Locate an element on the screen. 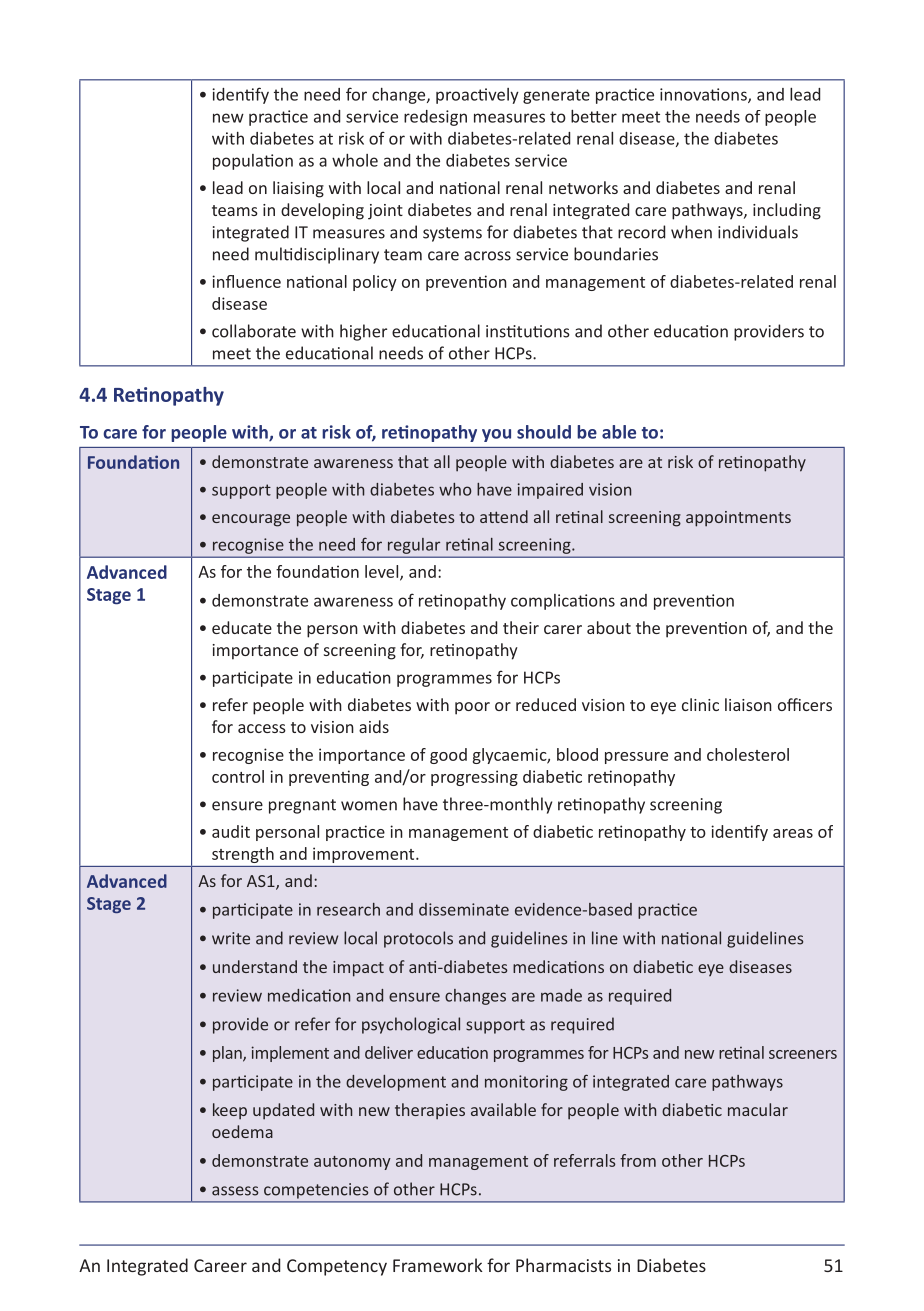 This screenshot has width=924, height=1311. competencies is located at coordinates (316, 1191).
